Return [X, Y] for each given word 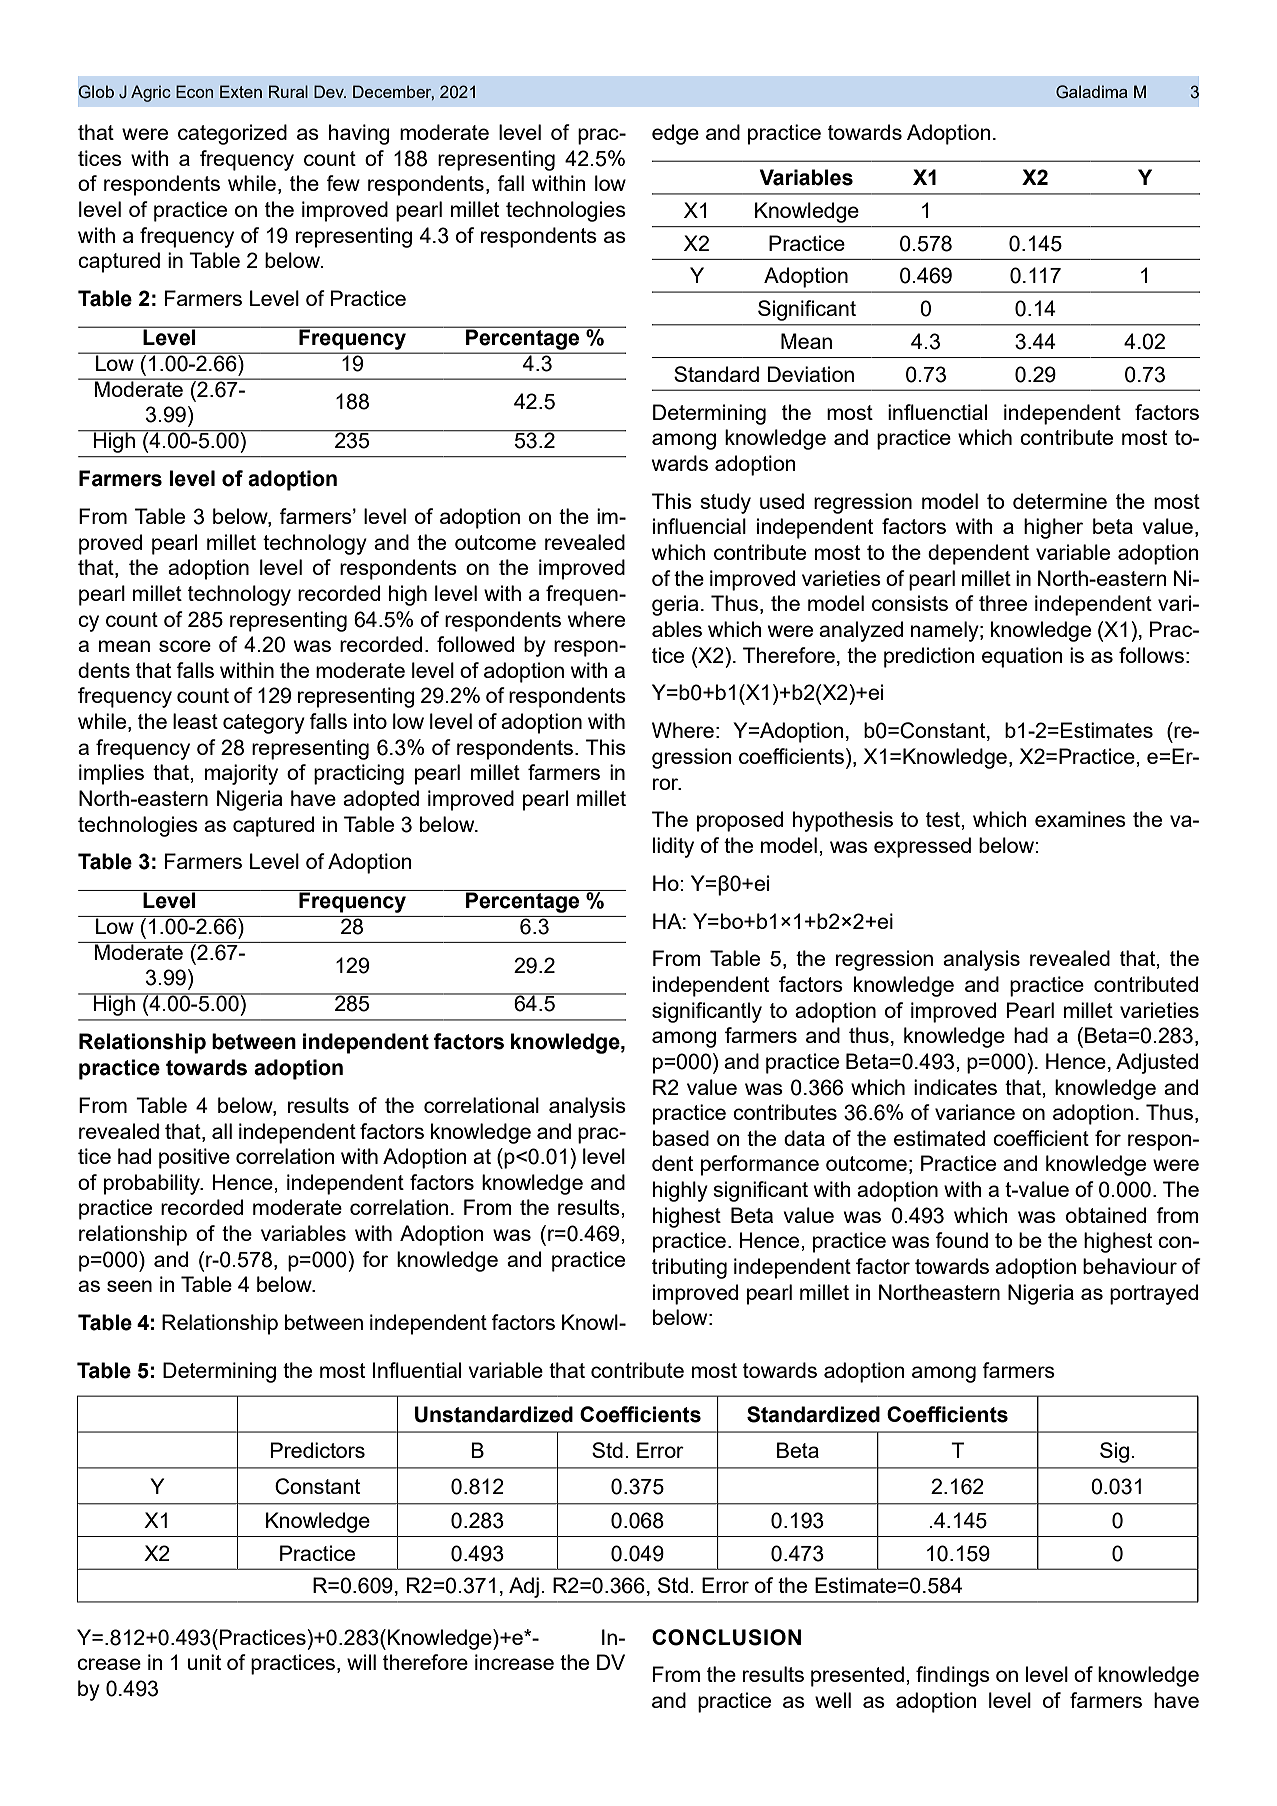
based [681, 1138]
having [359, 134]
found [961, 1240]
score [185, 646]
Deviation [811, 374]
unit [204, 1662]
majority [241, 774]
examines [1080, 819]
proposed [740, 821]
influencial [699, 526]
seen [129, 1286]
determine [1060, 501]
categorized [232, 134]
